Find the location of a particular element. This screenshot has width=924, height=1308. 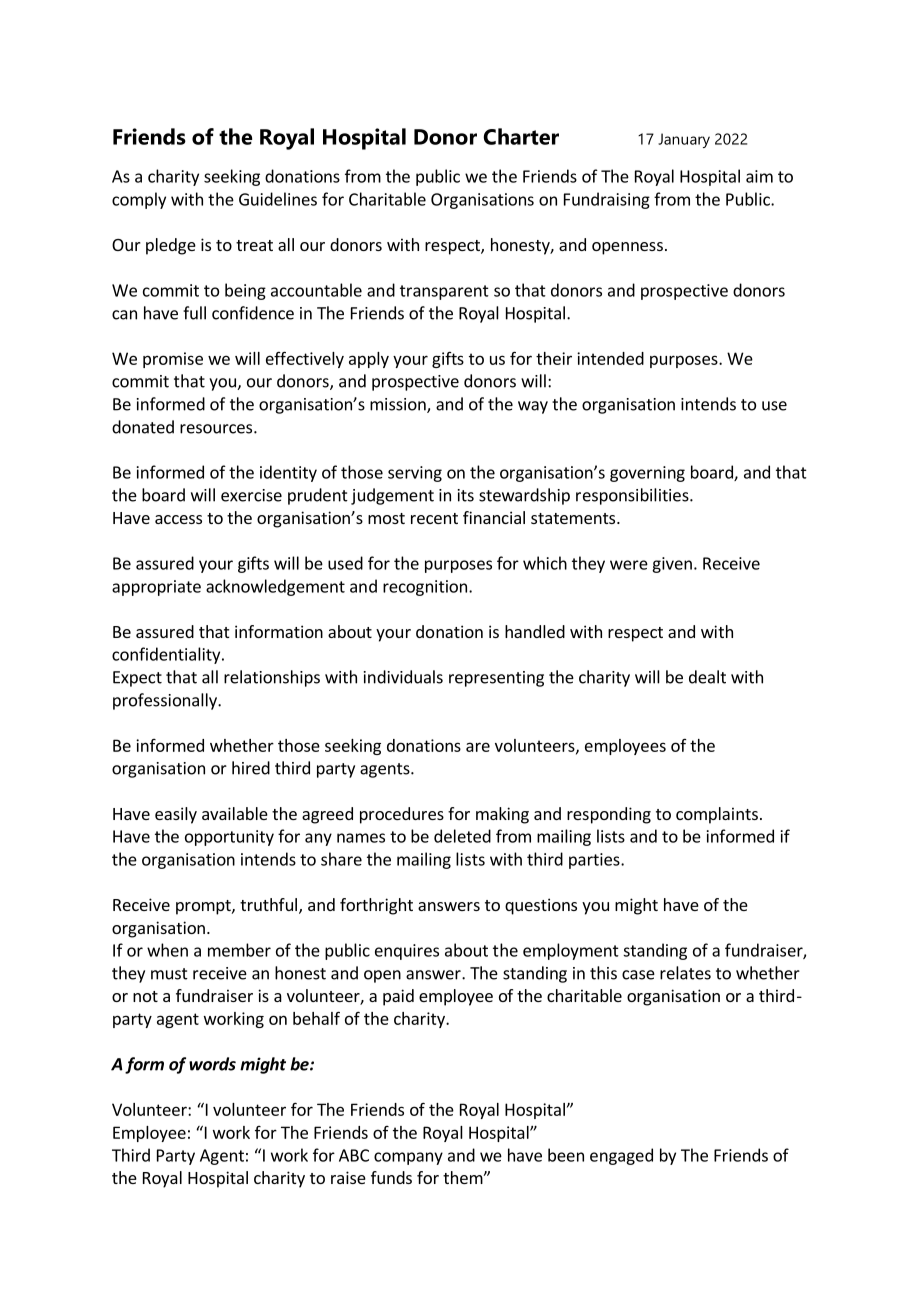

deleted is located at coordinates (462, 836).
